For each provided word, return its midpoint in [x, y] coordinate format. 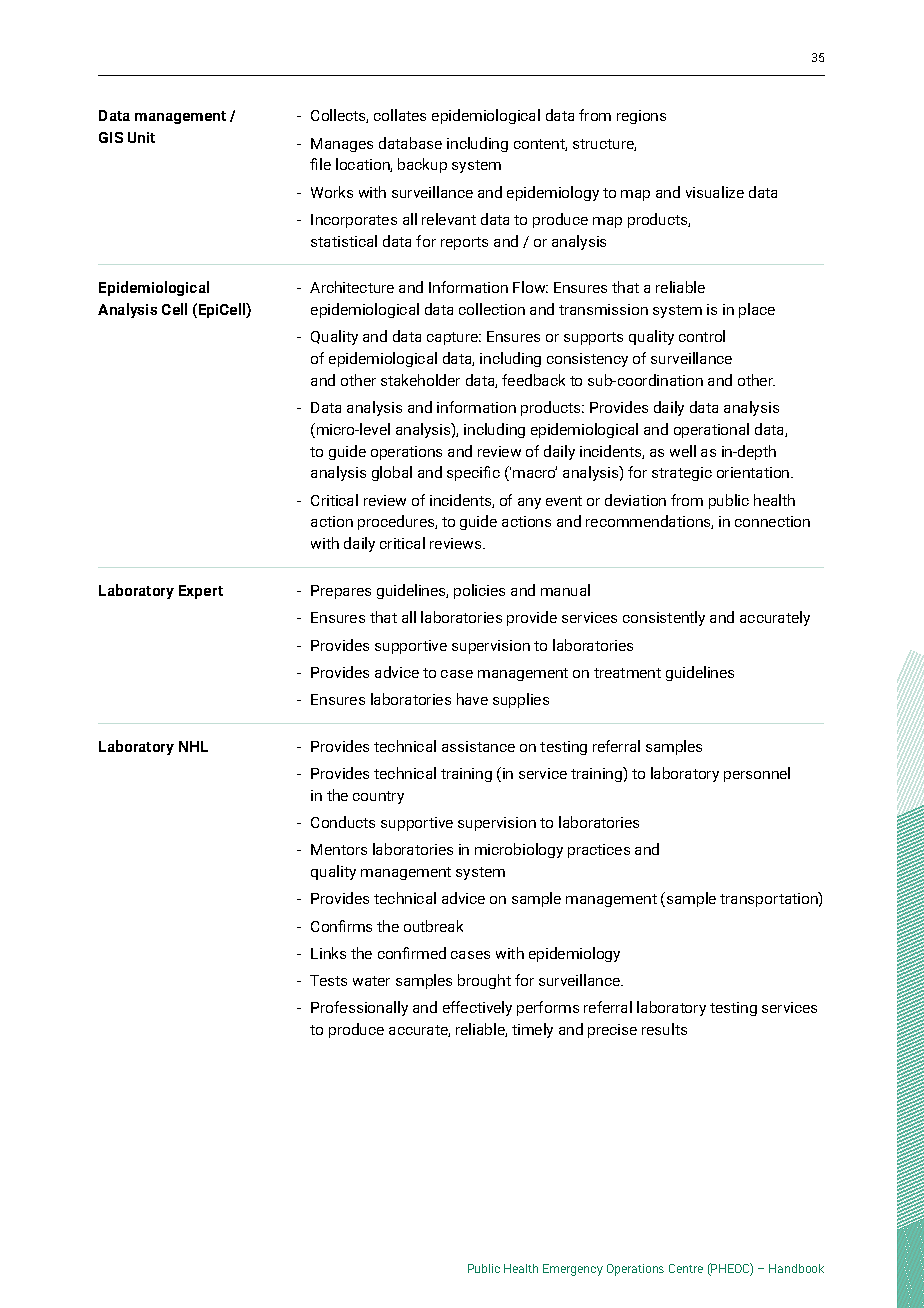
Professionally [359, 1008]
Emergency [573, 1270]
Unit [141, 137]
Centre [686, 1268]
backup [422, 165]
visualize [715, 192]
